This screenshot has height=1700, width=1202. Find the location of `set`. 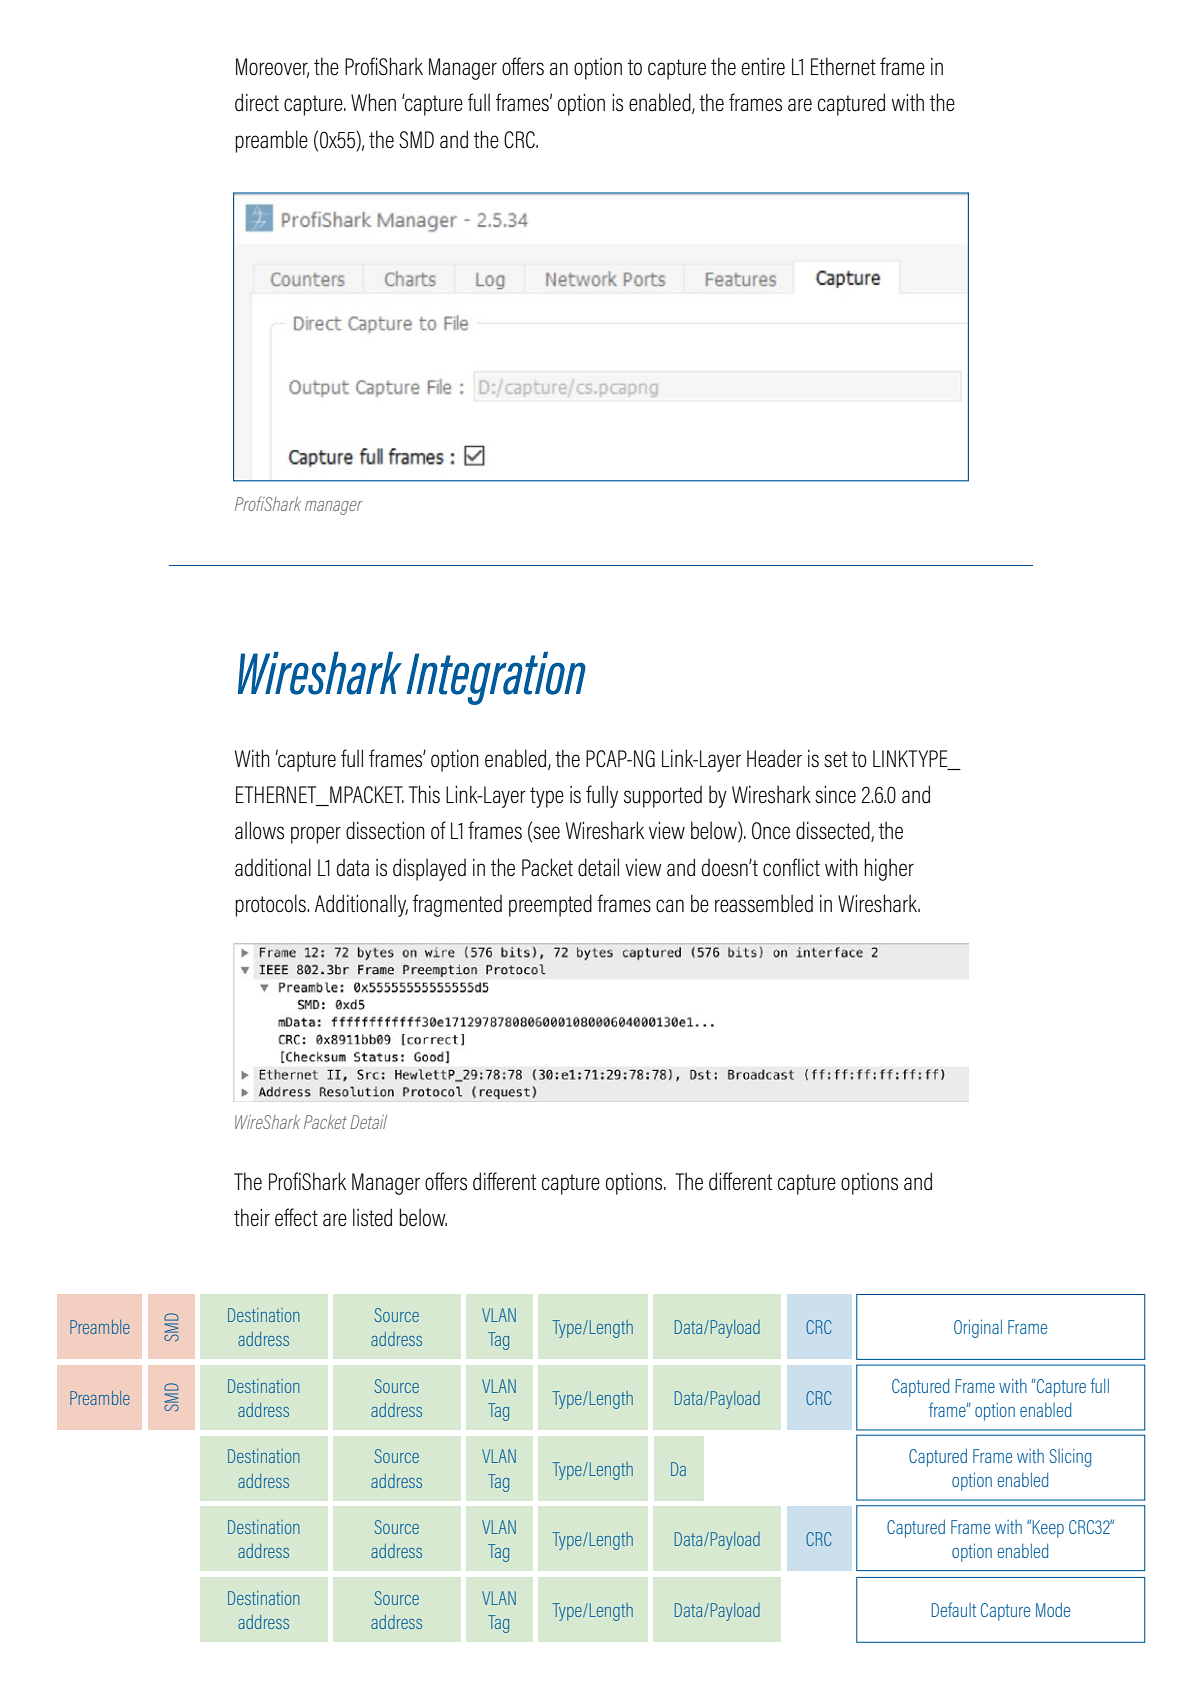

set is located at coordinates (836, 759).
